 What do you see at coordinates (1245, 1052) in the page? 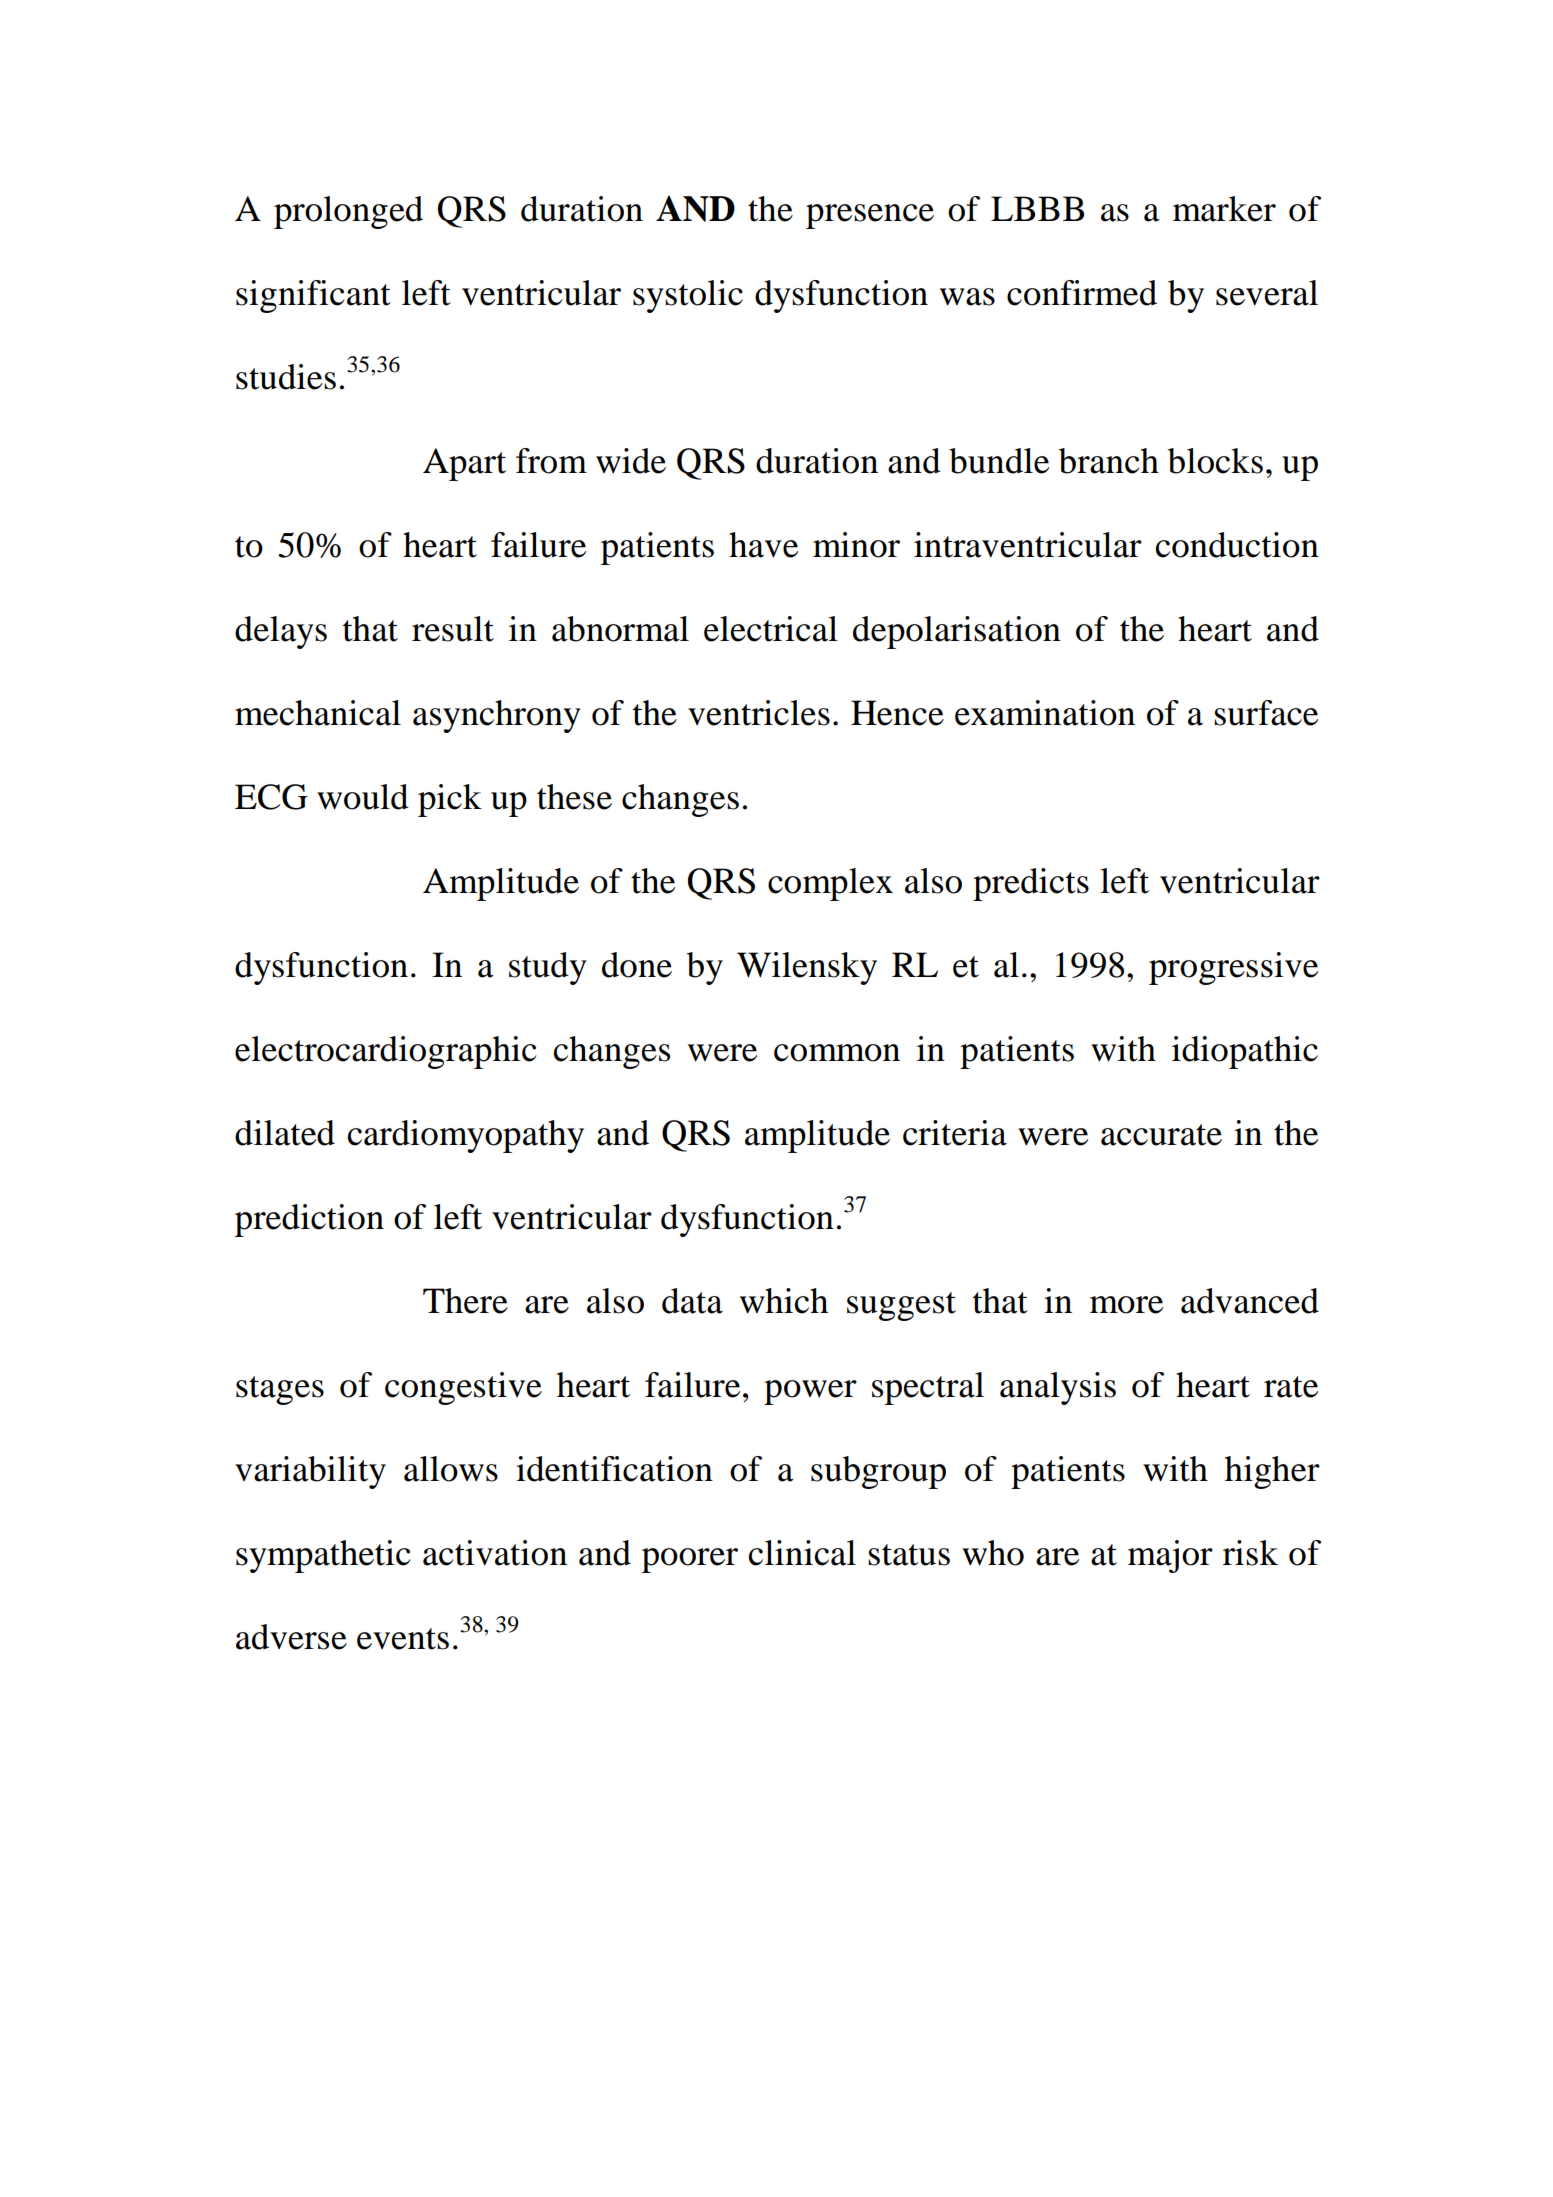
I see `idiopathic` at bounding box center [1245, 1052].
